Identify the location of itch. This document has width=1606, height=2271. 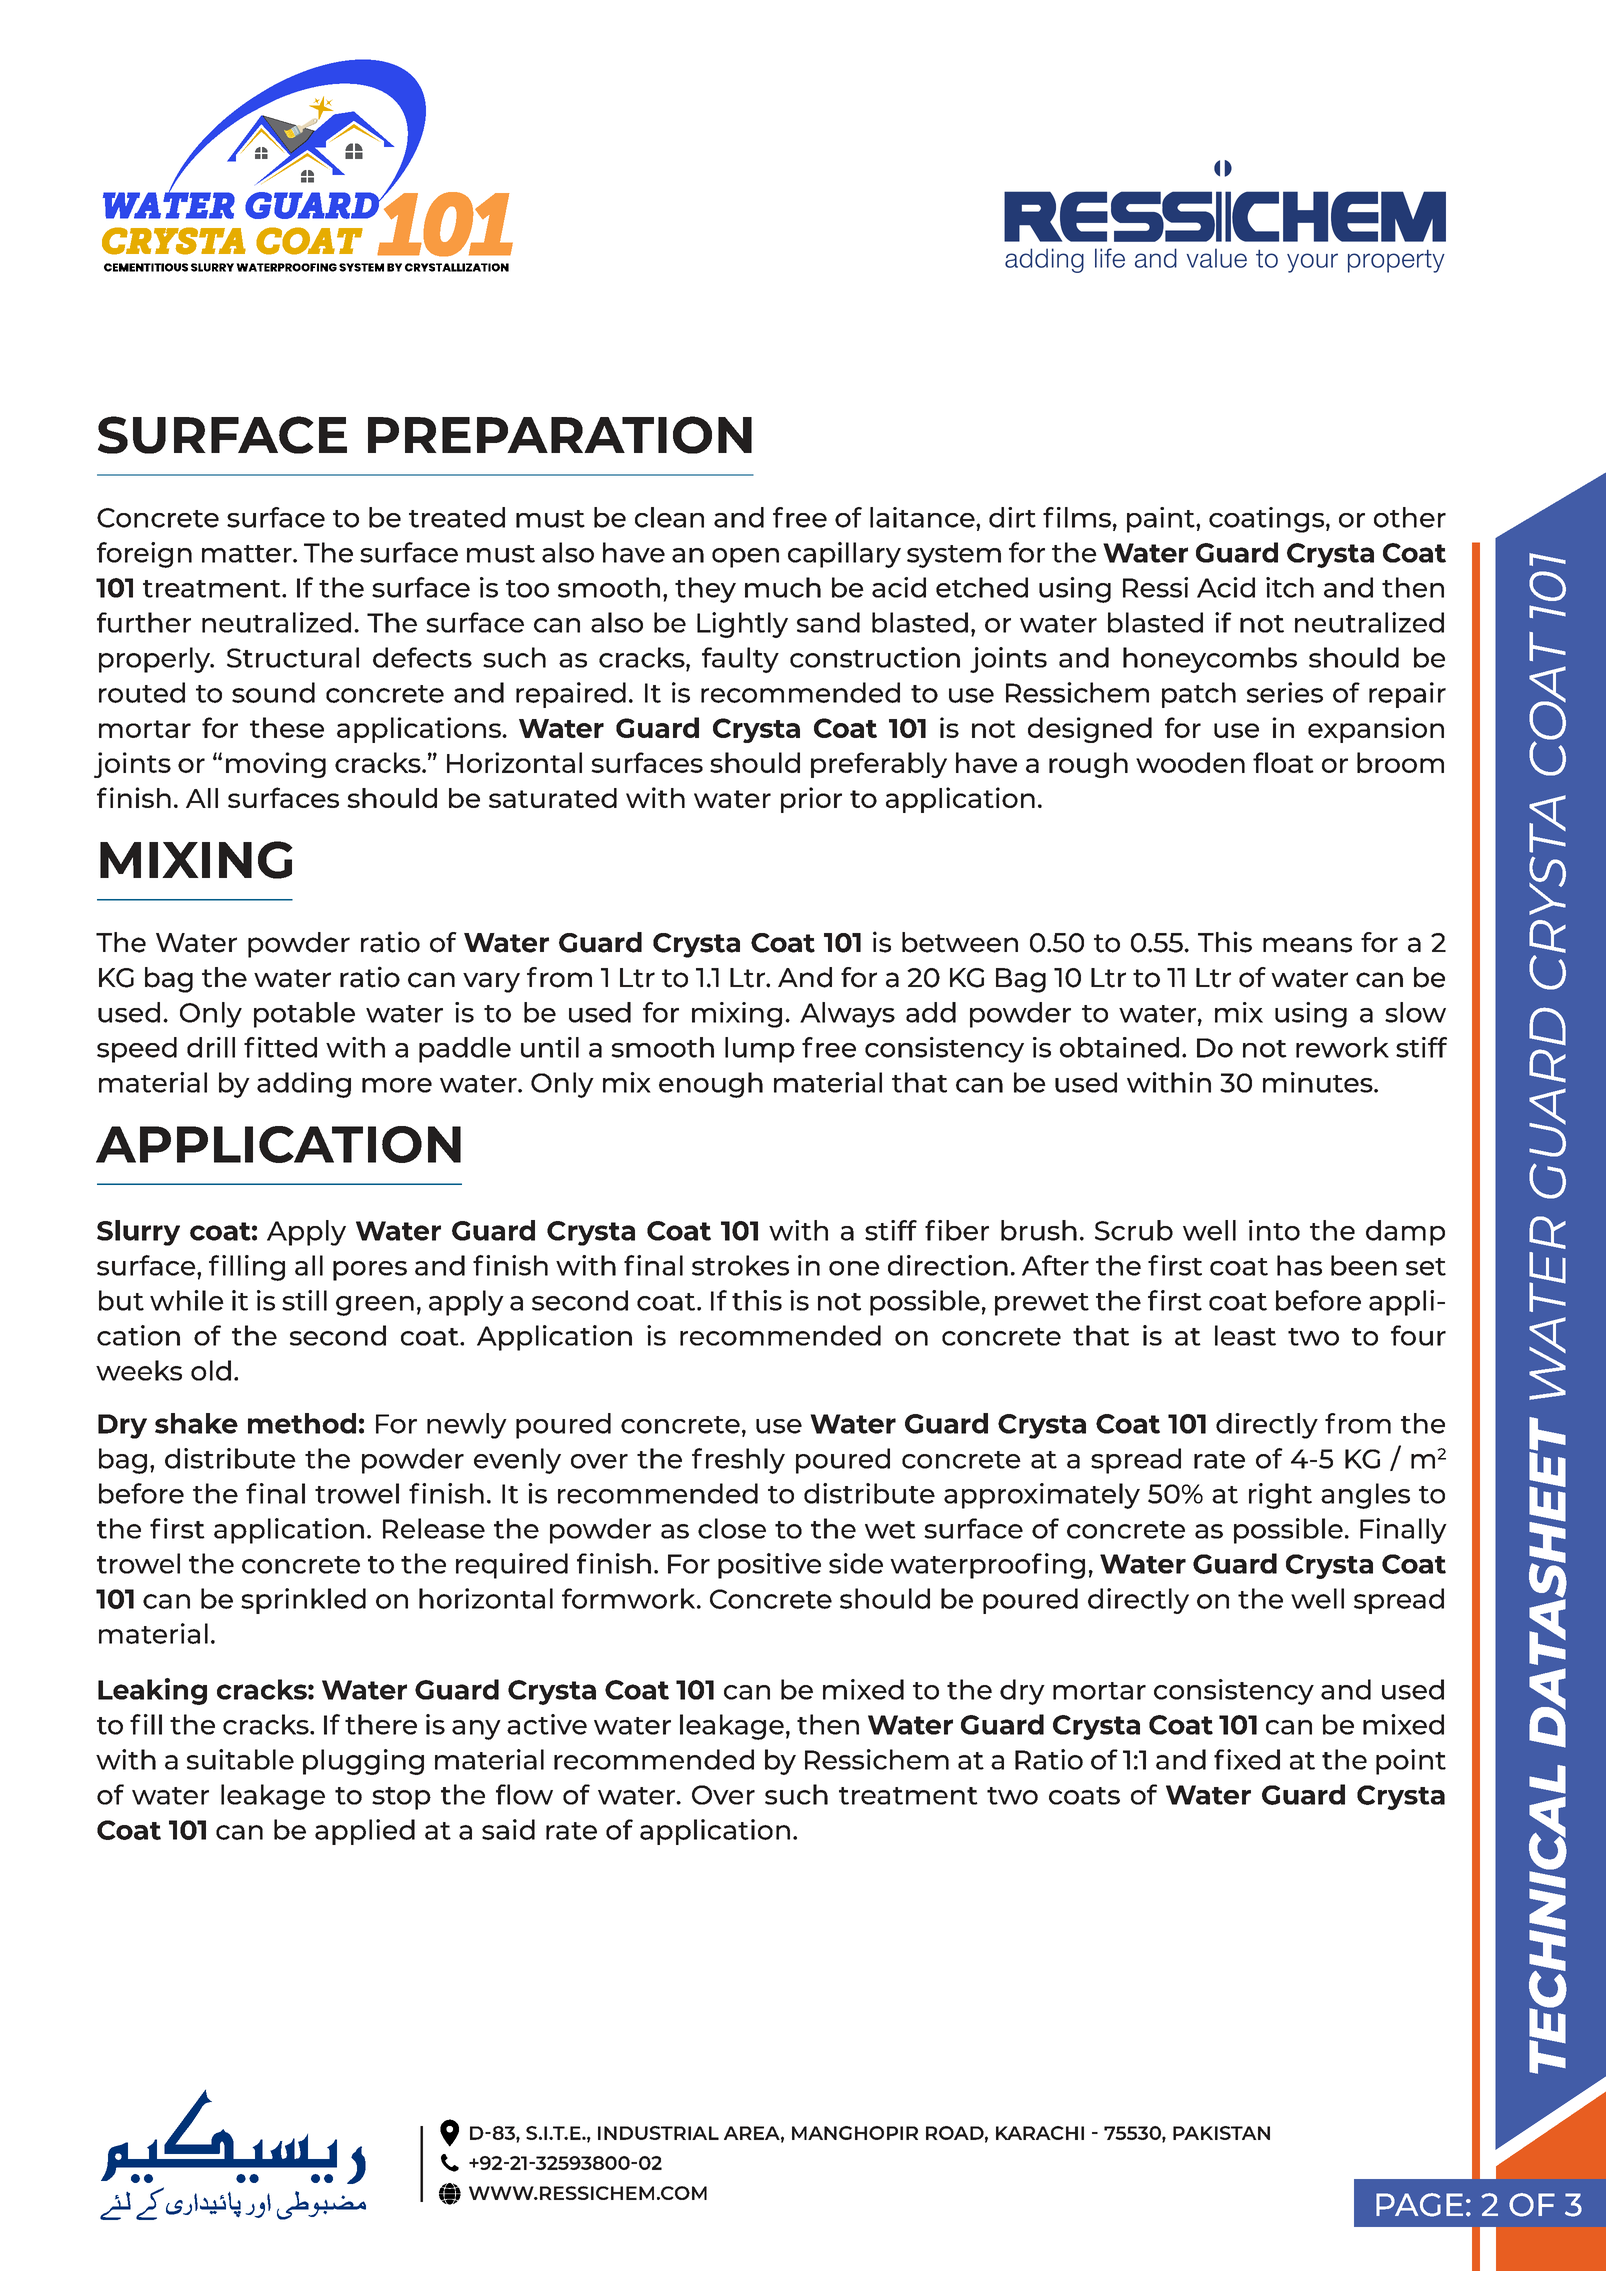
(1290, 587).
